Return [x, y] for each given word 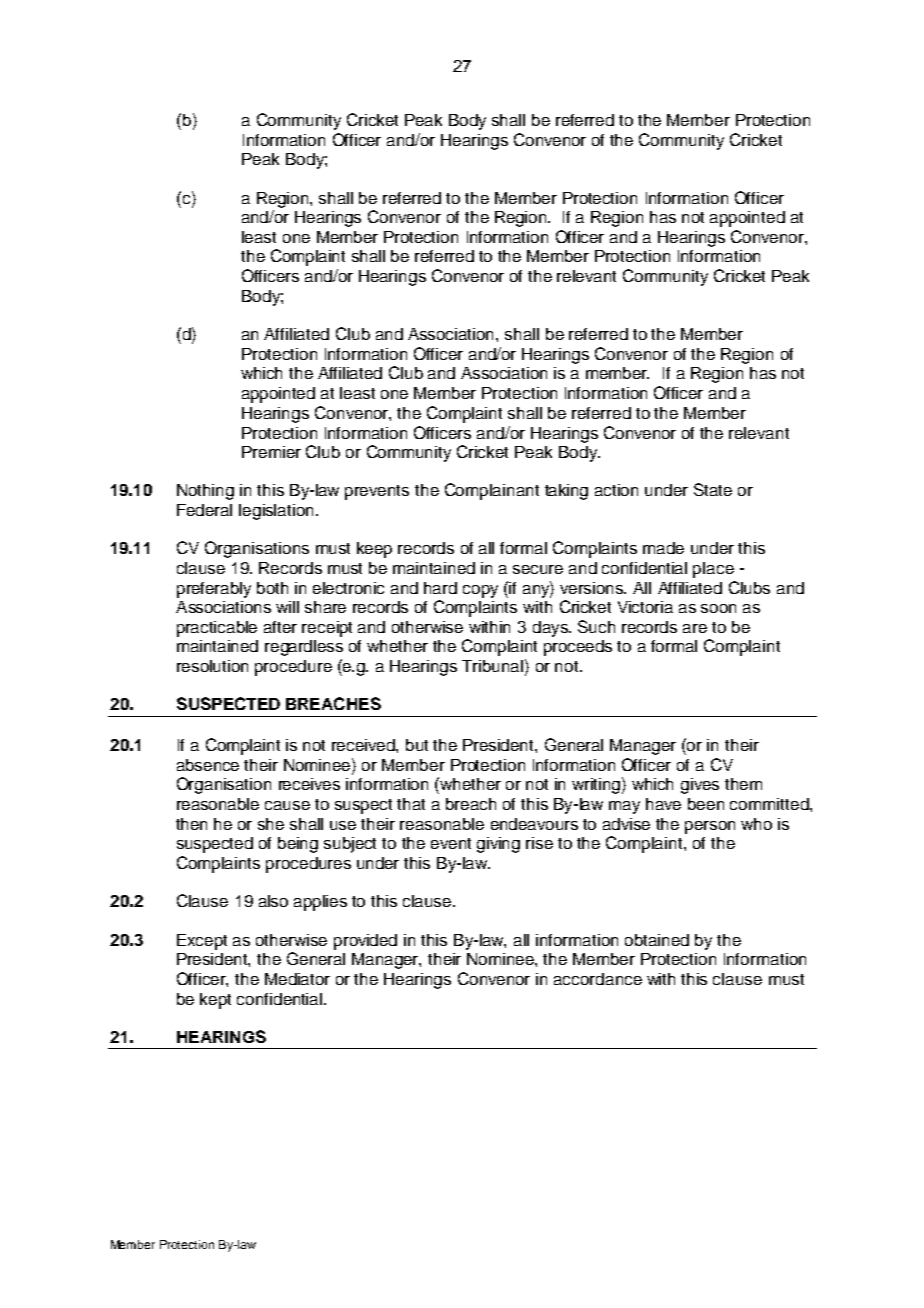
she [271, 824]
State [713, 489]
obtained [657, 940]
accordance [598, 979]
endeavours [534, 824]
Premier [271, 452]
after [280, 627]
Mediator [297, 979]
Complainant [492, 491]
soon [718, 608]
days [551, 629]
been [706, 804]
